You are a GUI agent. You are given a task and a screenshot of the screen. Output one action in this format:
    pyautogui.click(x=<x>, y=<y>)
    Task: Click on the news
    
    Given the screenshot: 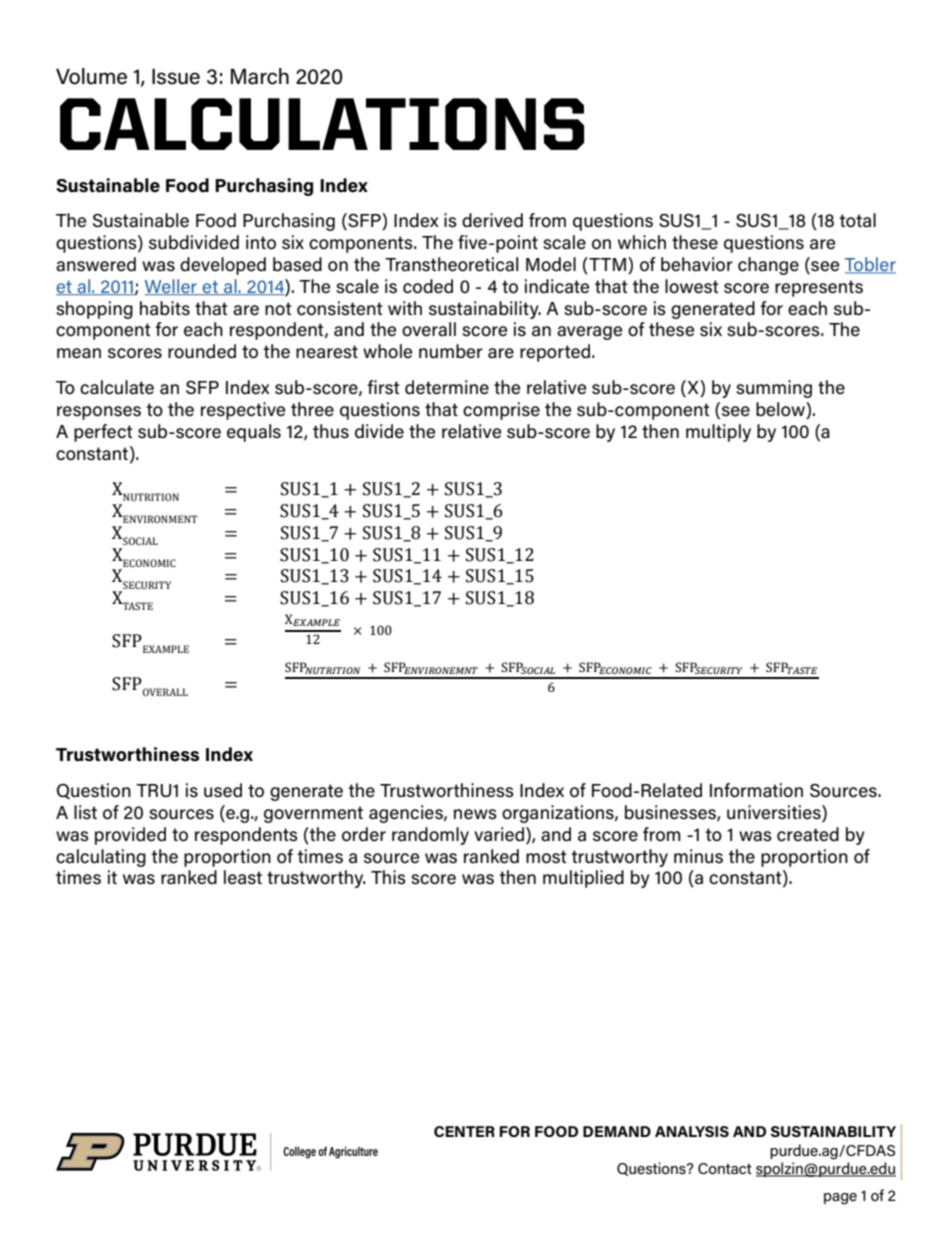 What is the action you would take?
    pyautogui.click(x=475, y=814)
